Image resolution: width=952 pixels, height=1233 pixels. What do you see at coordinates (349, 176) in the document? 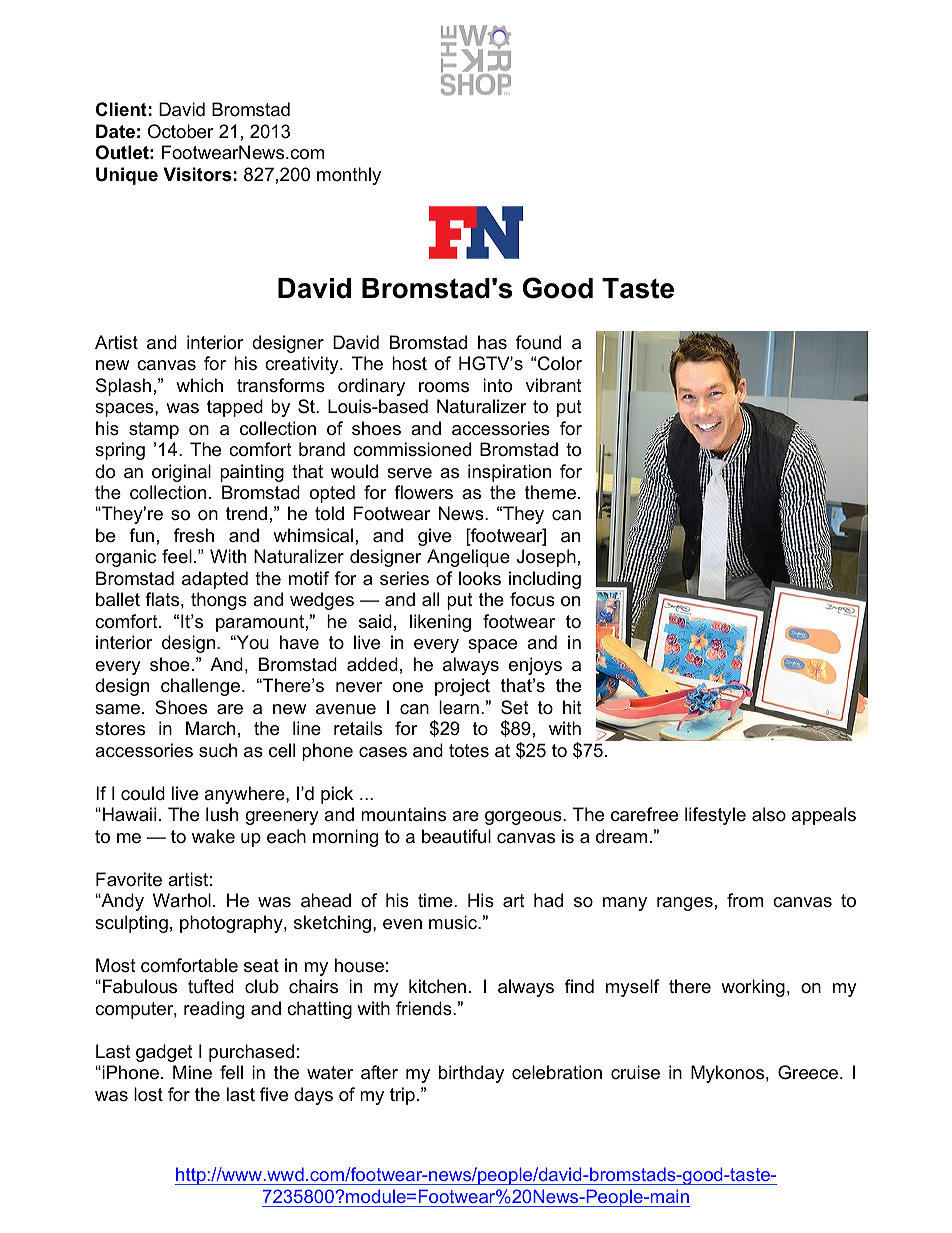
I see `monthly` at bounding box center [349, 176].
